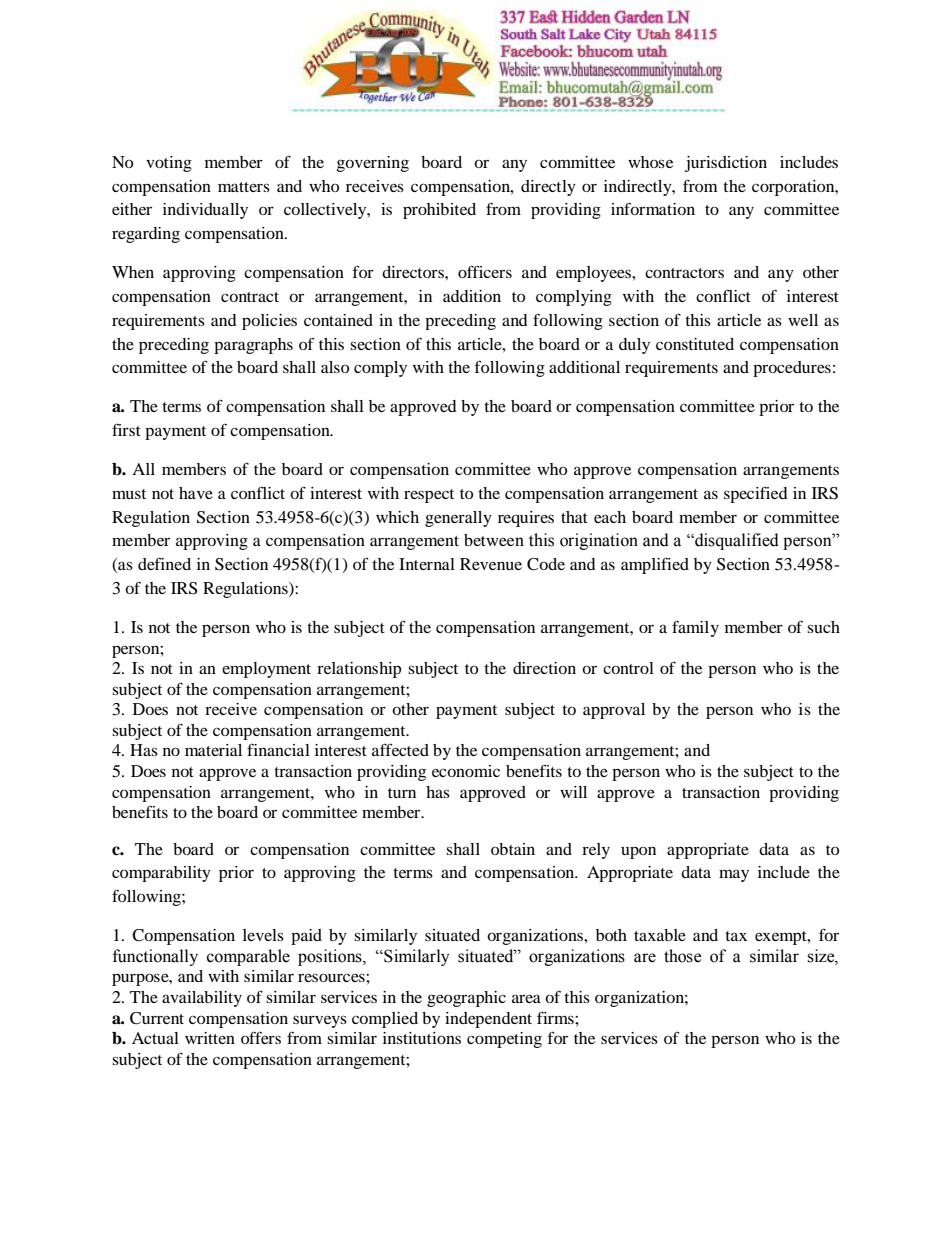 The image size is (952, 1233). Describe the element at coordinates (202, 999) in the image. I see `availability` at that location.
